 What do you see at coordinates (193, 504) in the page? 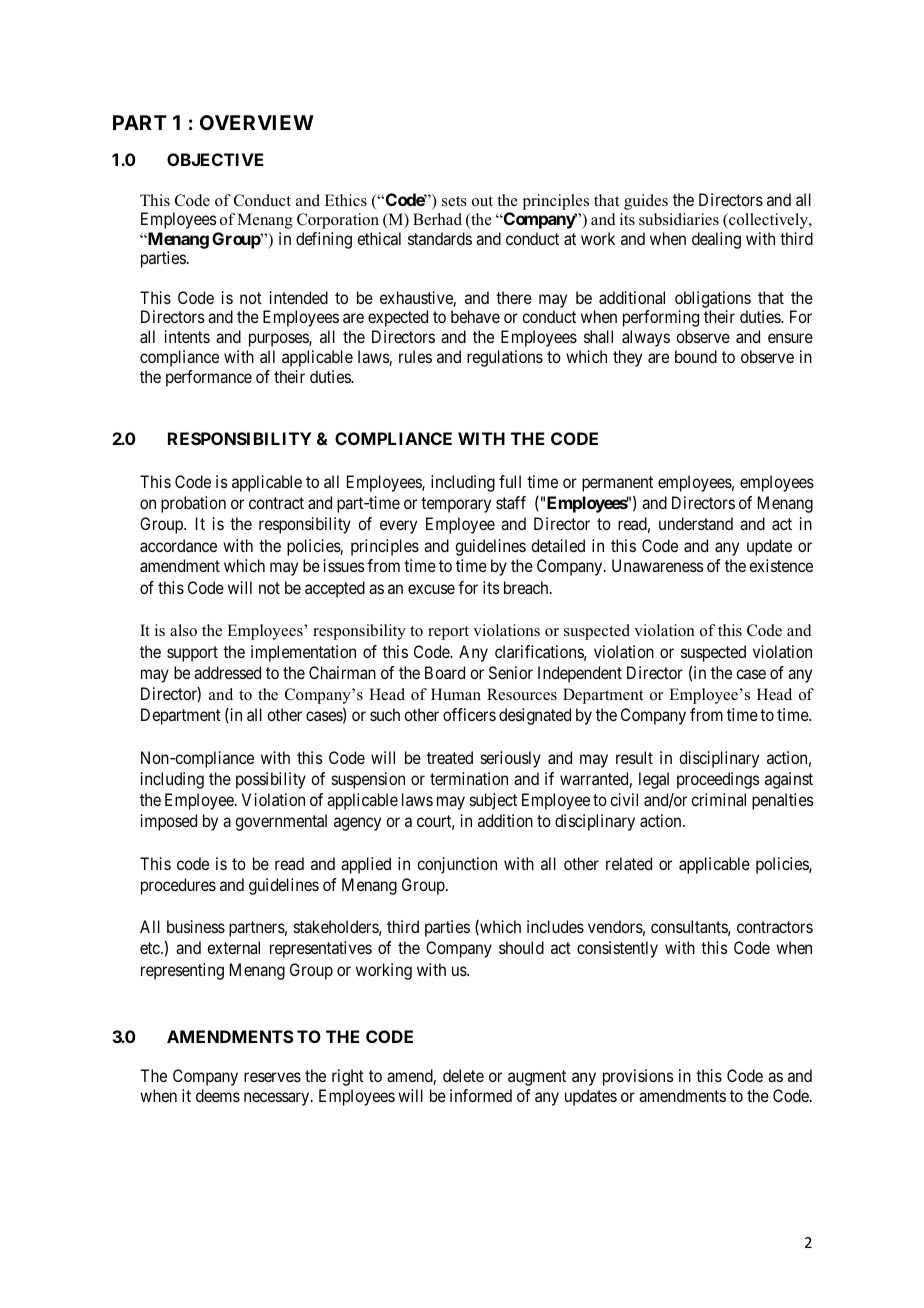
I see `probation` at bounding box center [193, 504].
